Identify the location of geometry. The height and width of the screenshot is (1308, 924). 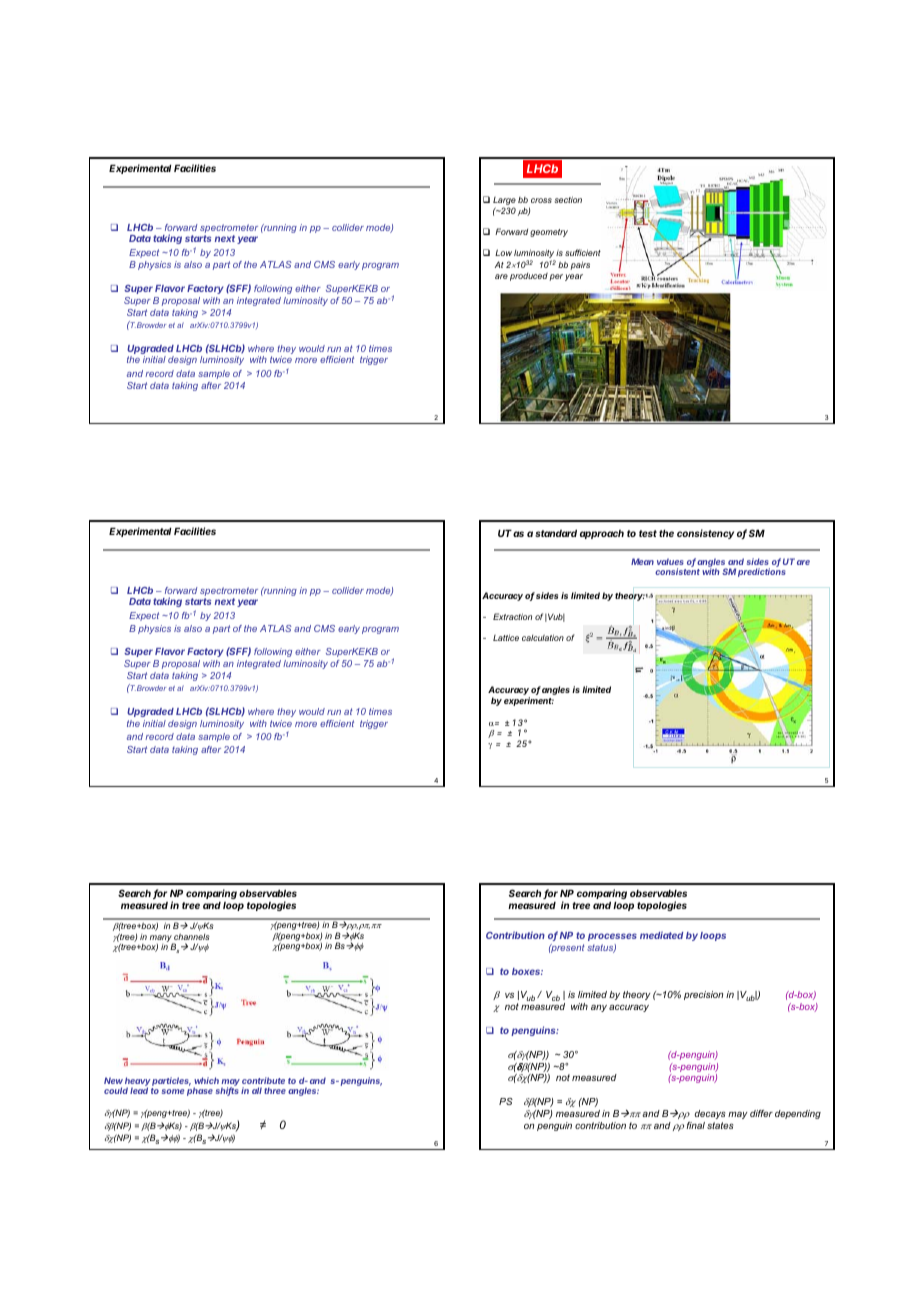
(549, 233).
